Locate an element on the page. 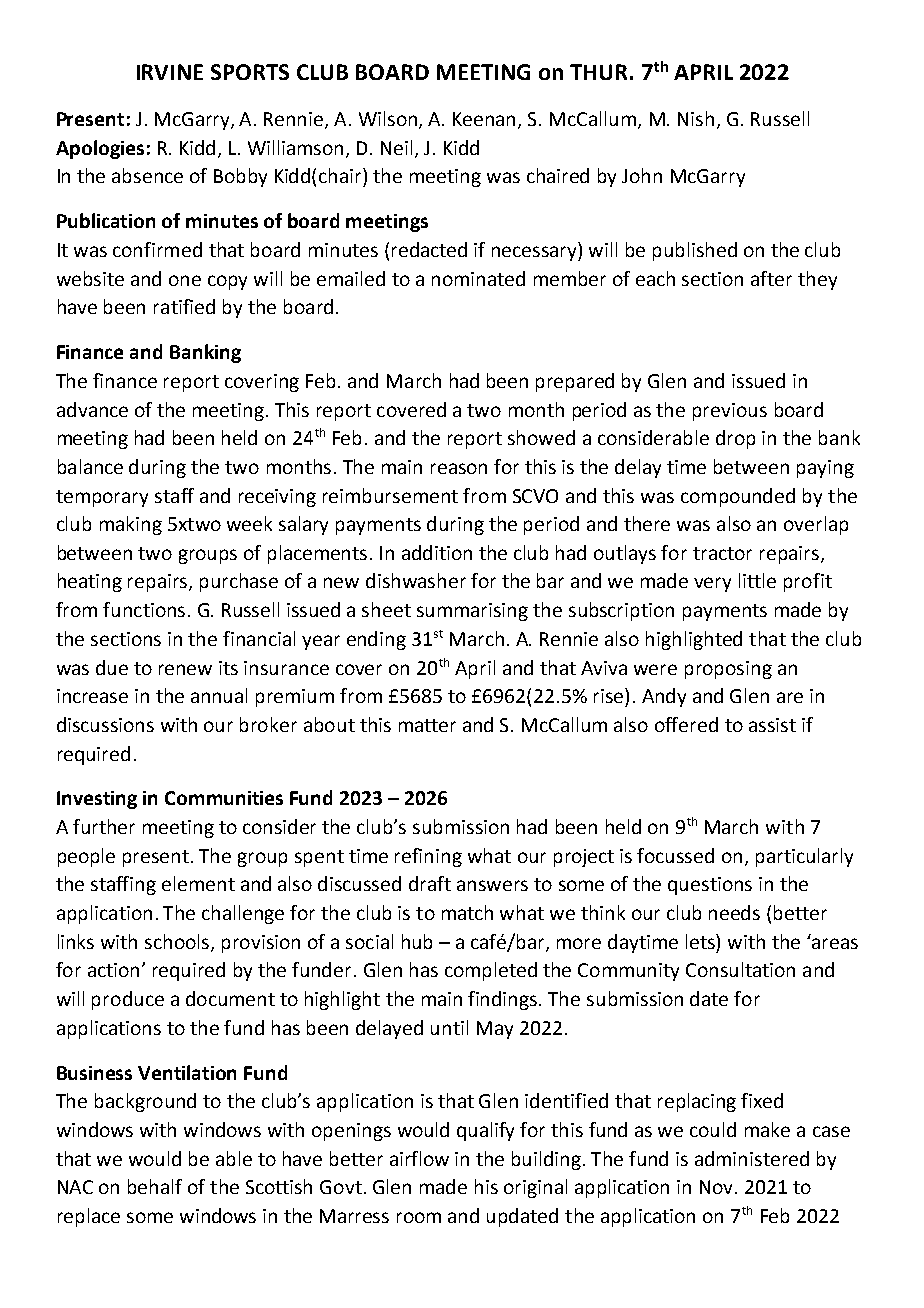 The height and width of the document is (1308, 924). after is located at coordinates (771, 278).
